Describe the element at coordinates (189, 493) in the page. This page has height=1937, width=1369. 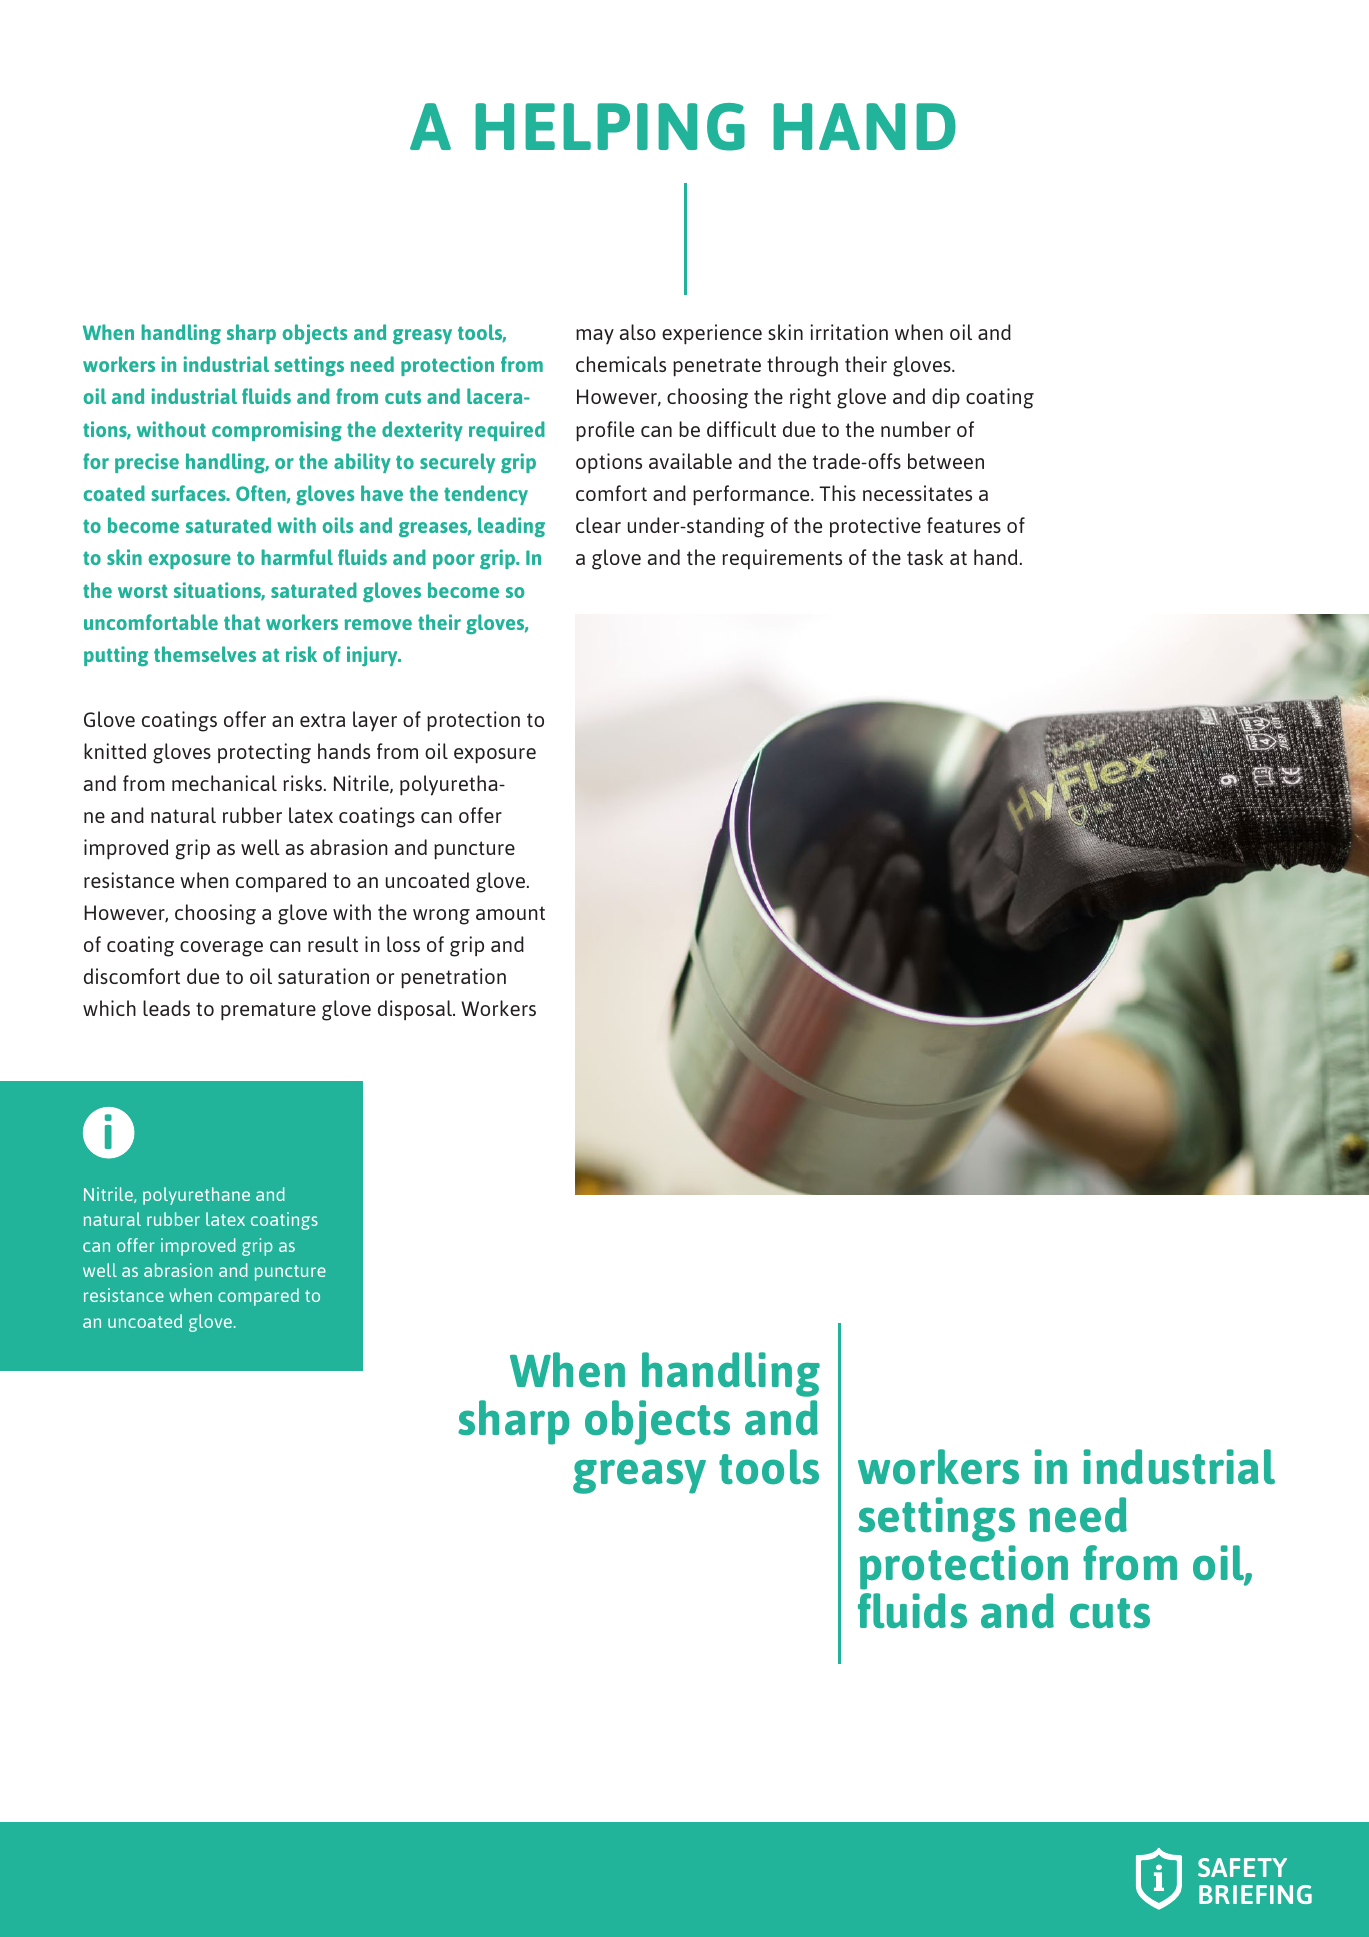
I see `surfaces` at that location.
